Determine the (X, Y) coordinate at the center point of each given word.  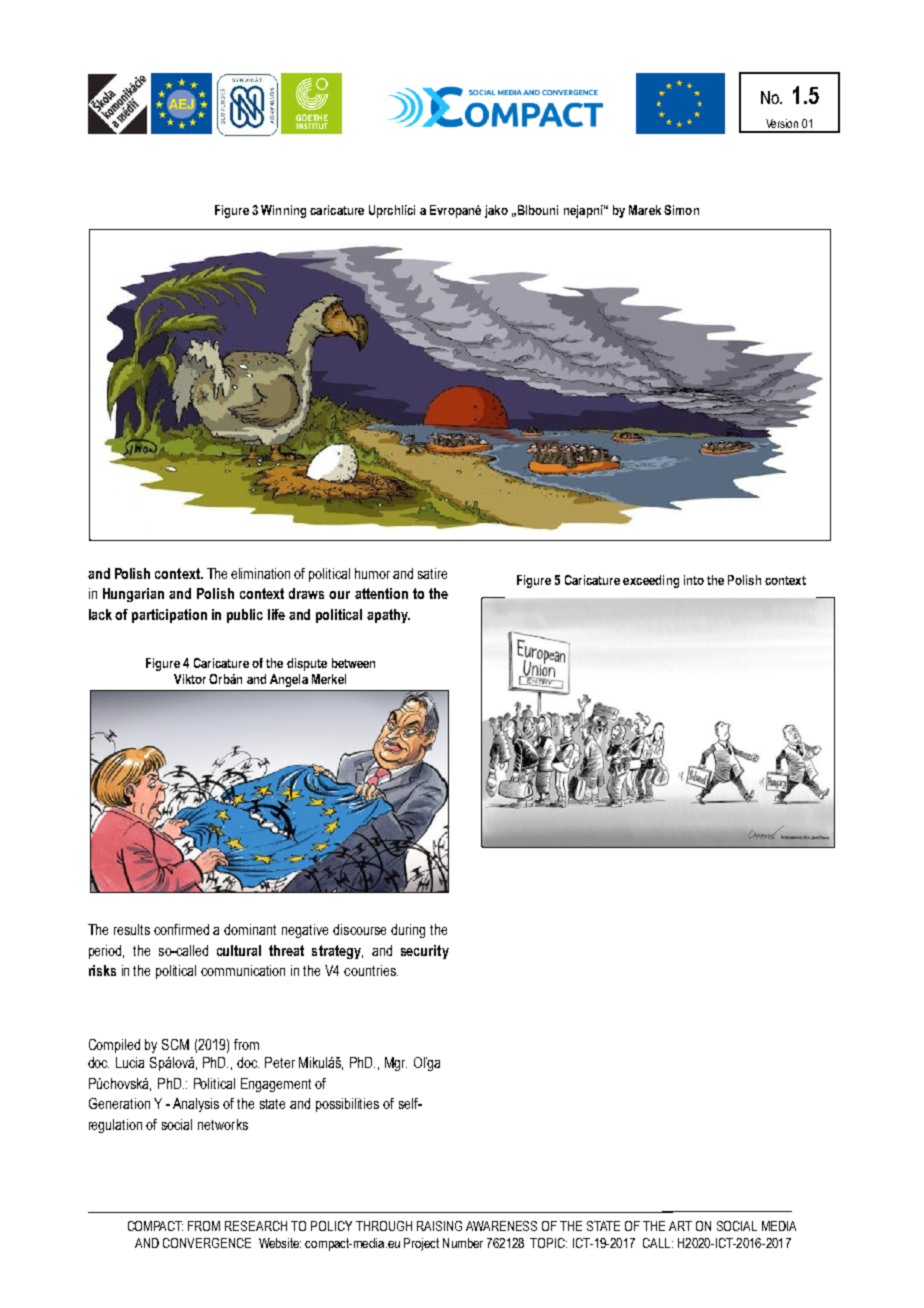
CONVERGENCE (207, 1243)
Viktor (190, 679)
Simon (681, 210)
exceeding (651, 581)
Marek (645, 210)
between (353, 663)
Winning (283, 211)
